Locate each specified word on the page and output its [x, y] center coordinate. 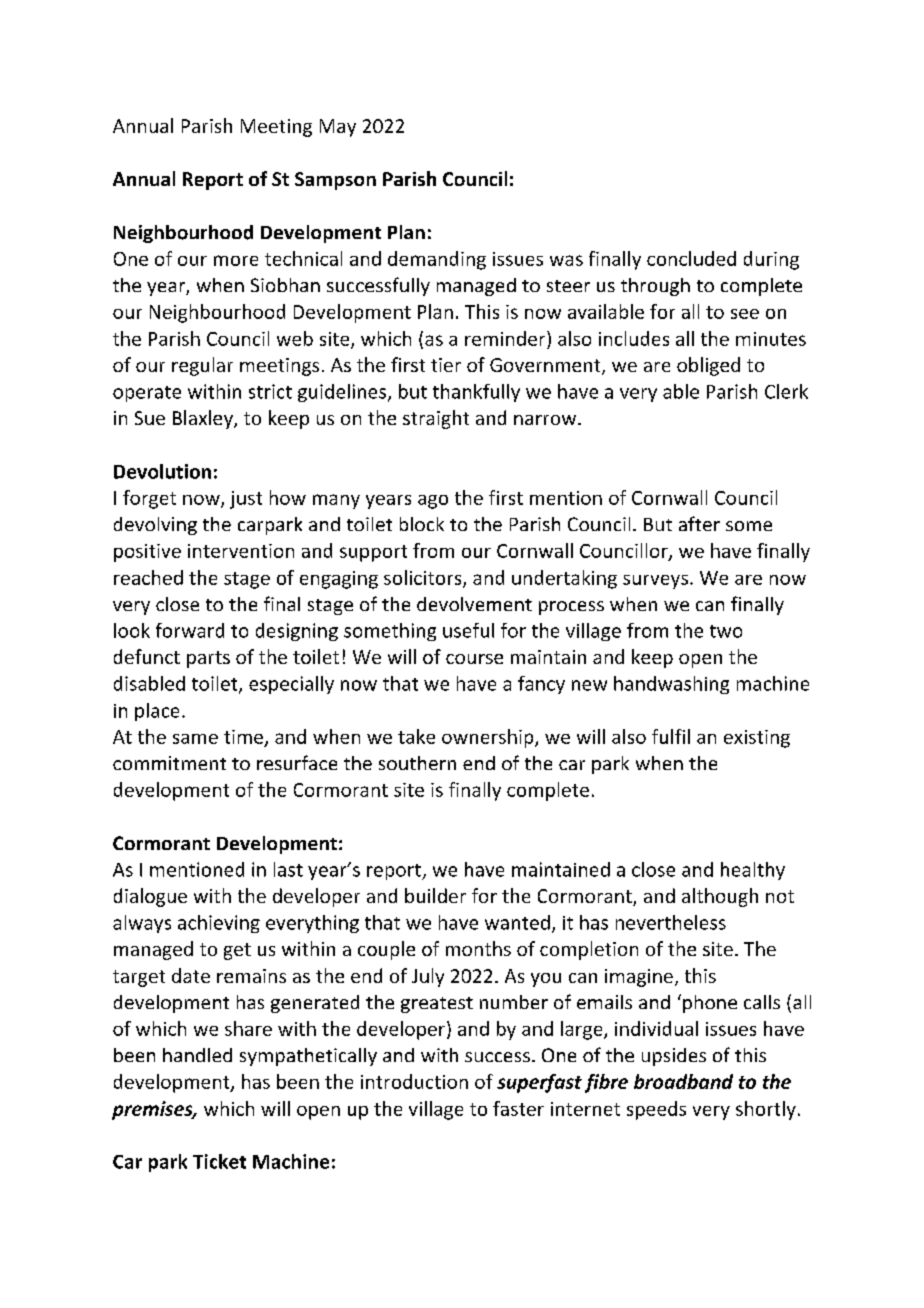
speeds [656, 1110]
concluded [691, 258]
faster [518, 1108]
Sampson [335, 181]
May [338, 128]
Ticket [219, 1161]
